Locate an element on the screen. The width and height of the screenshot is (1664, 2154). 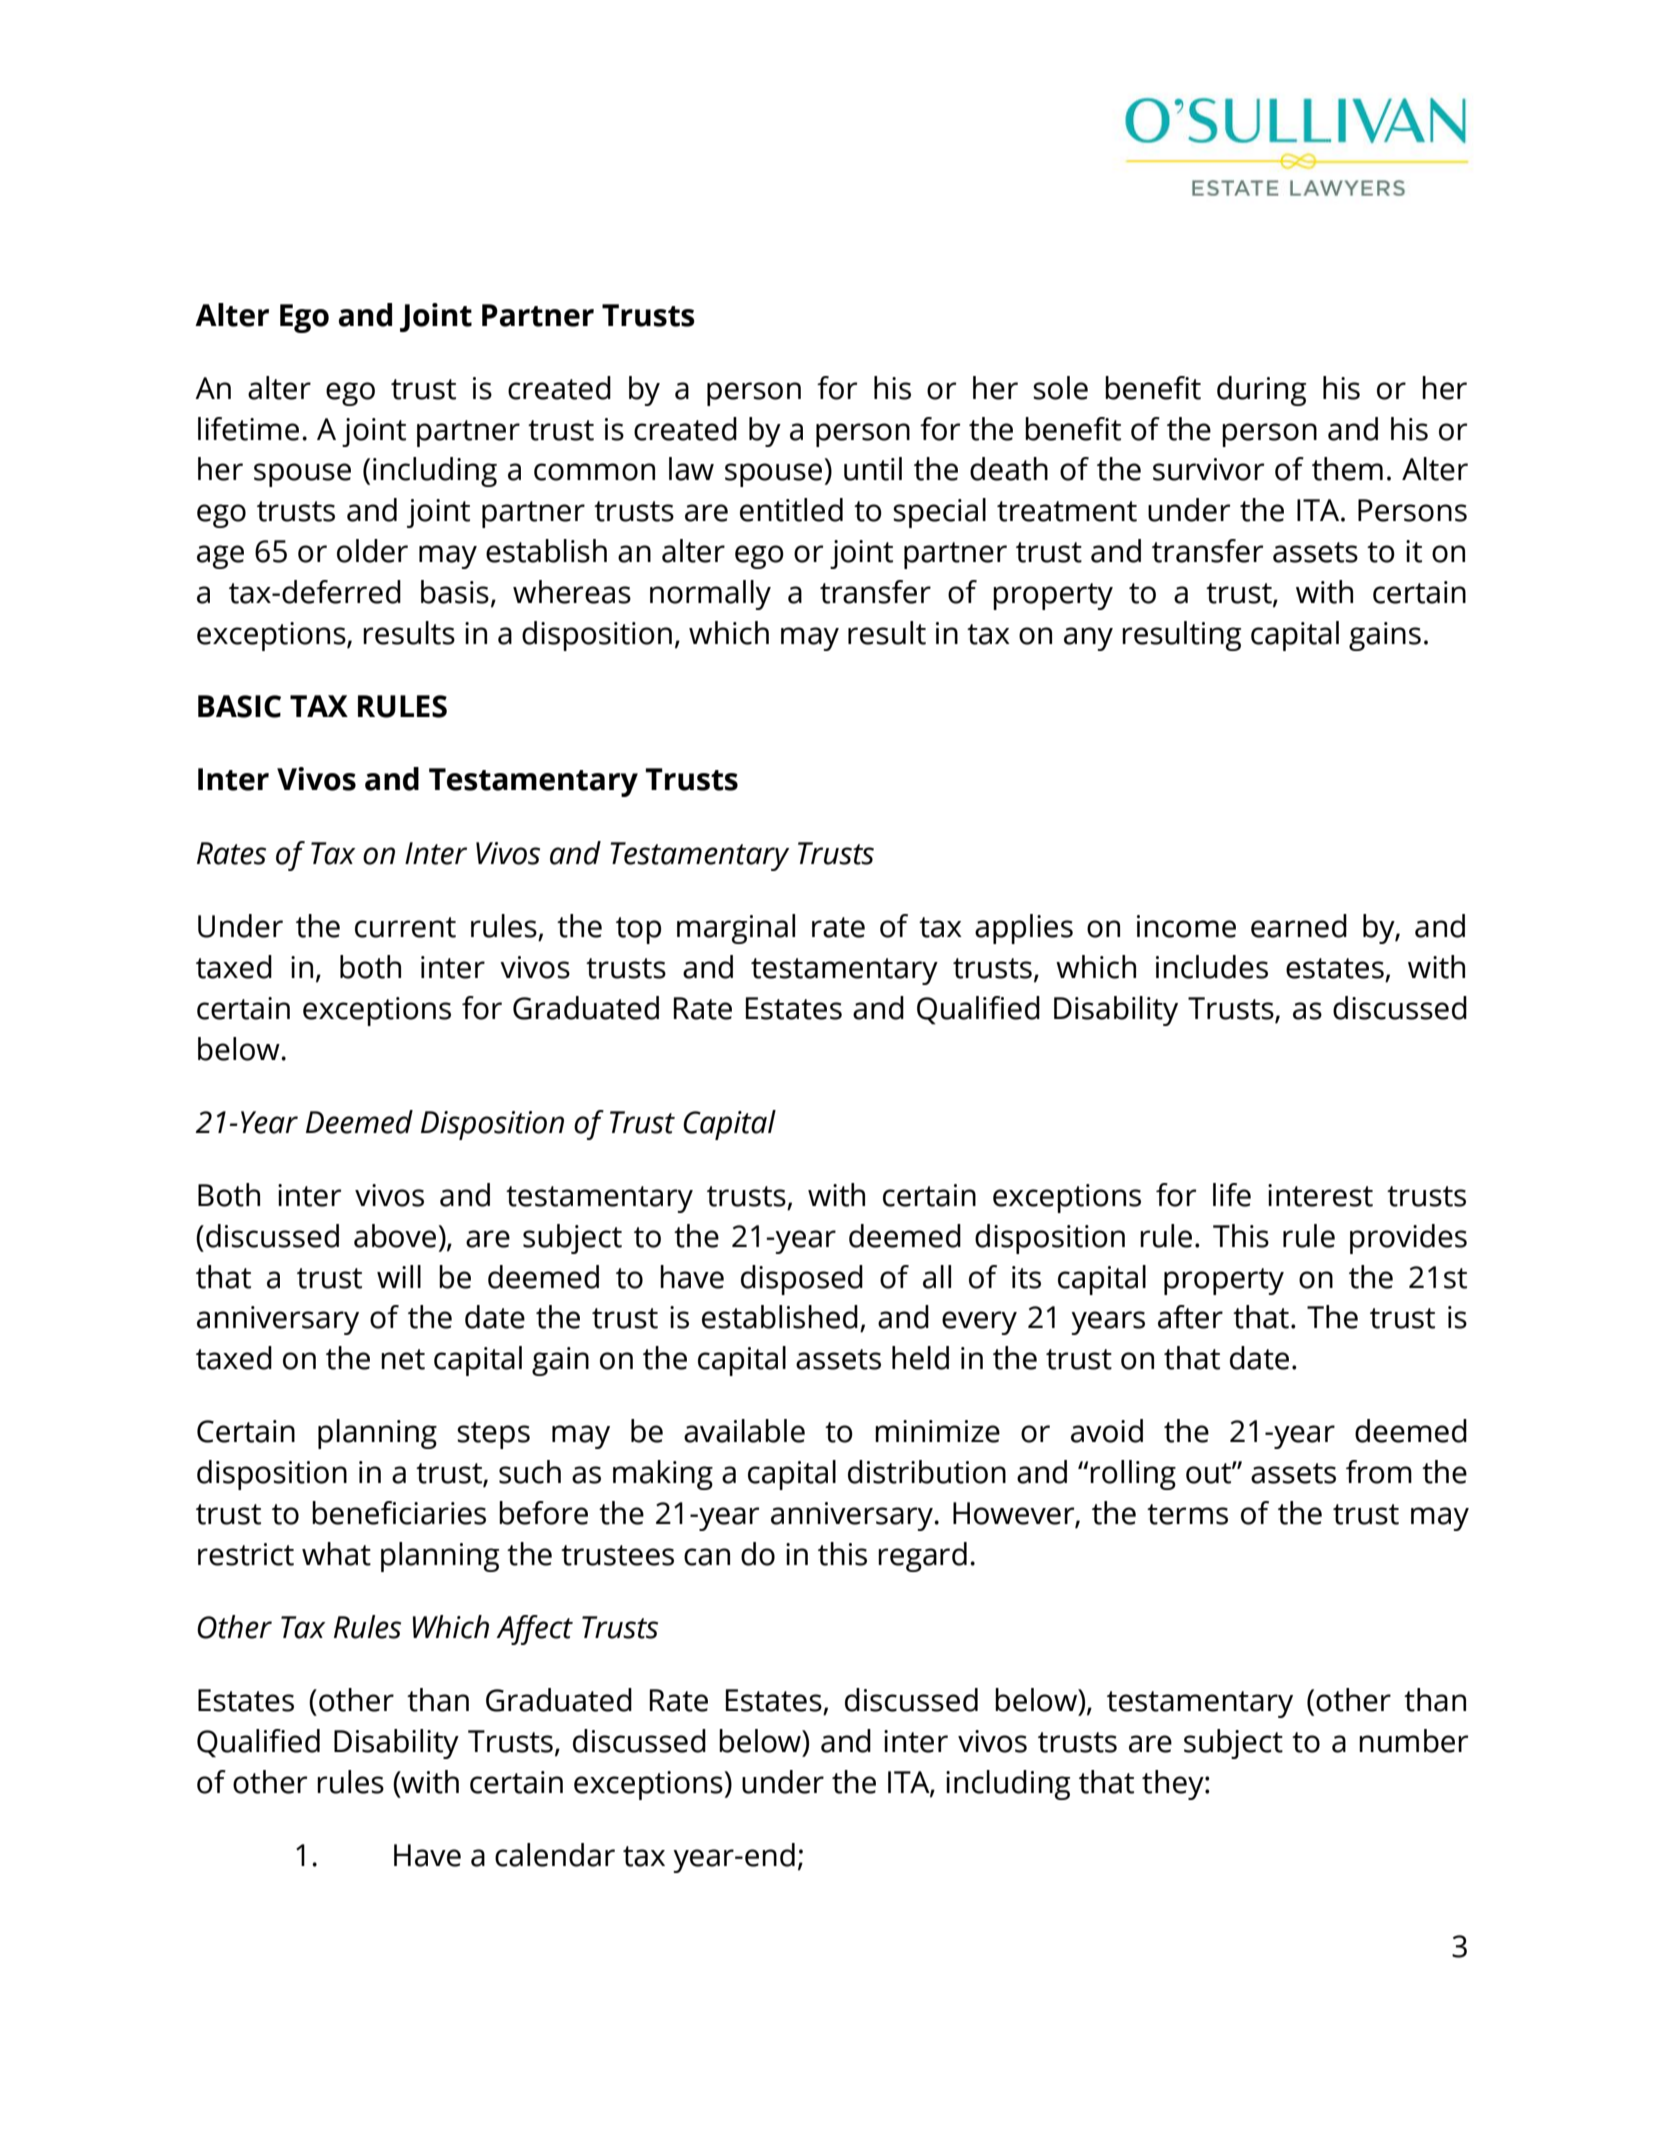
disposed is located at coordinates (802, 1280).
